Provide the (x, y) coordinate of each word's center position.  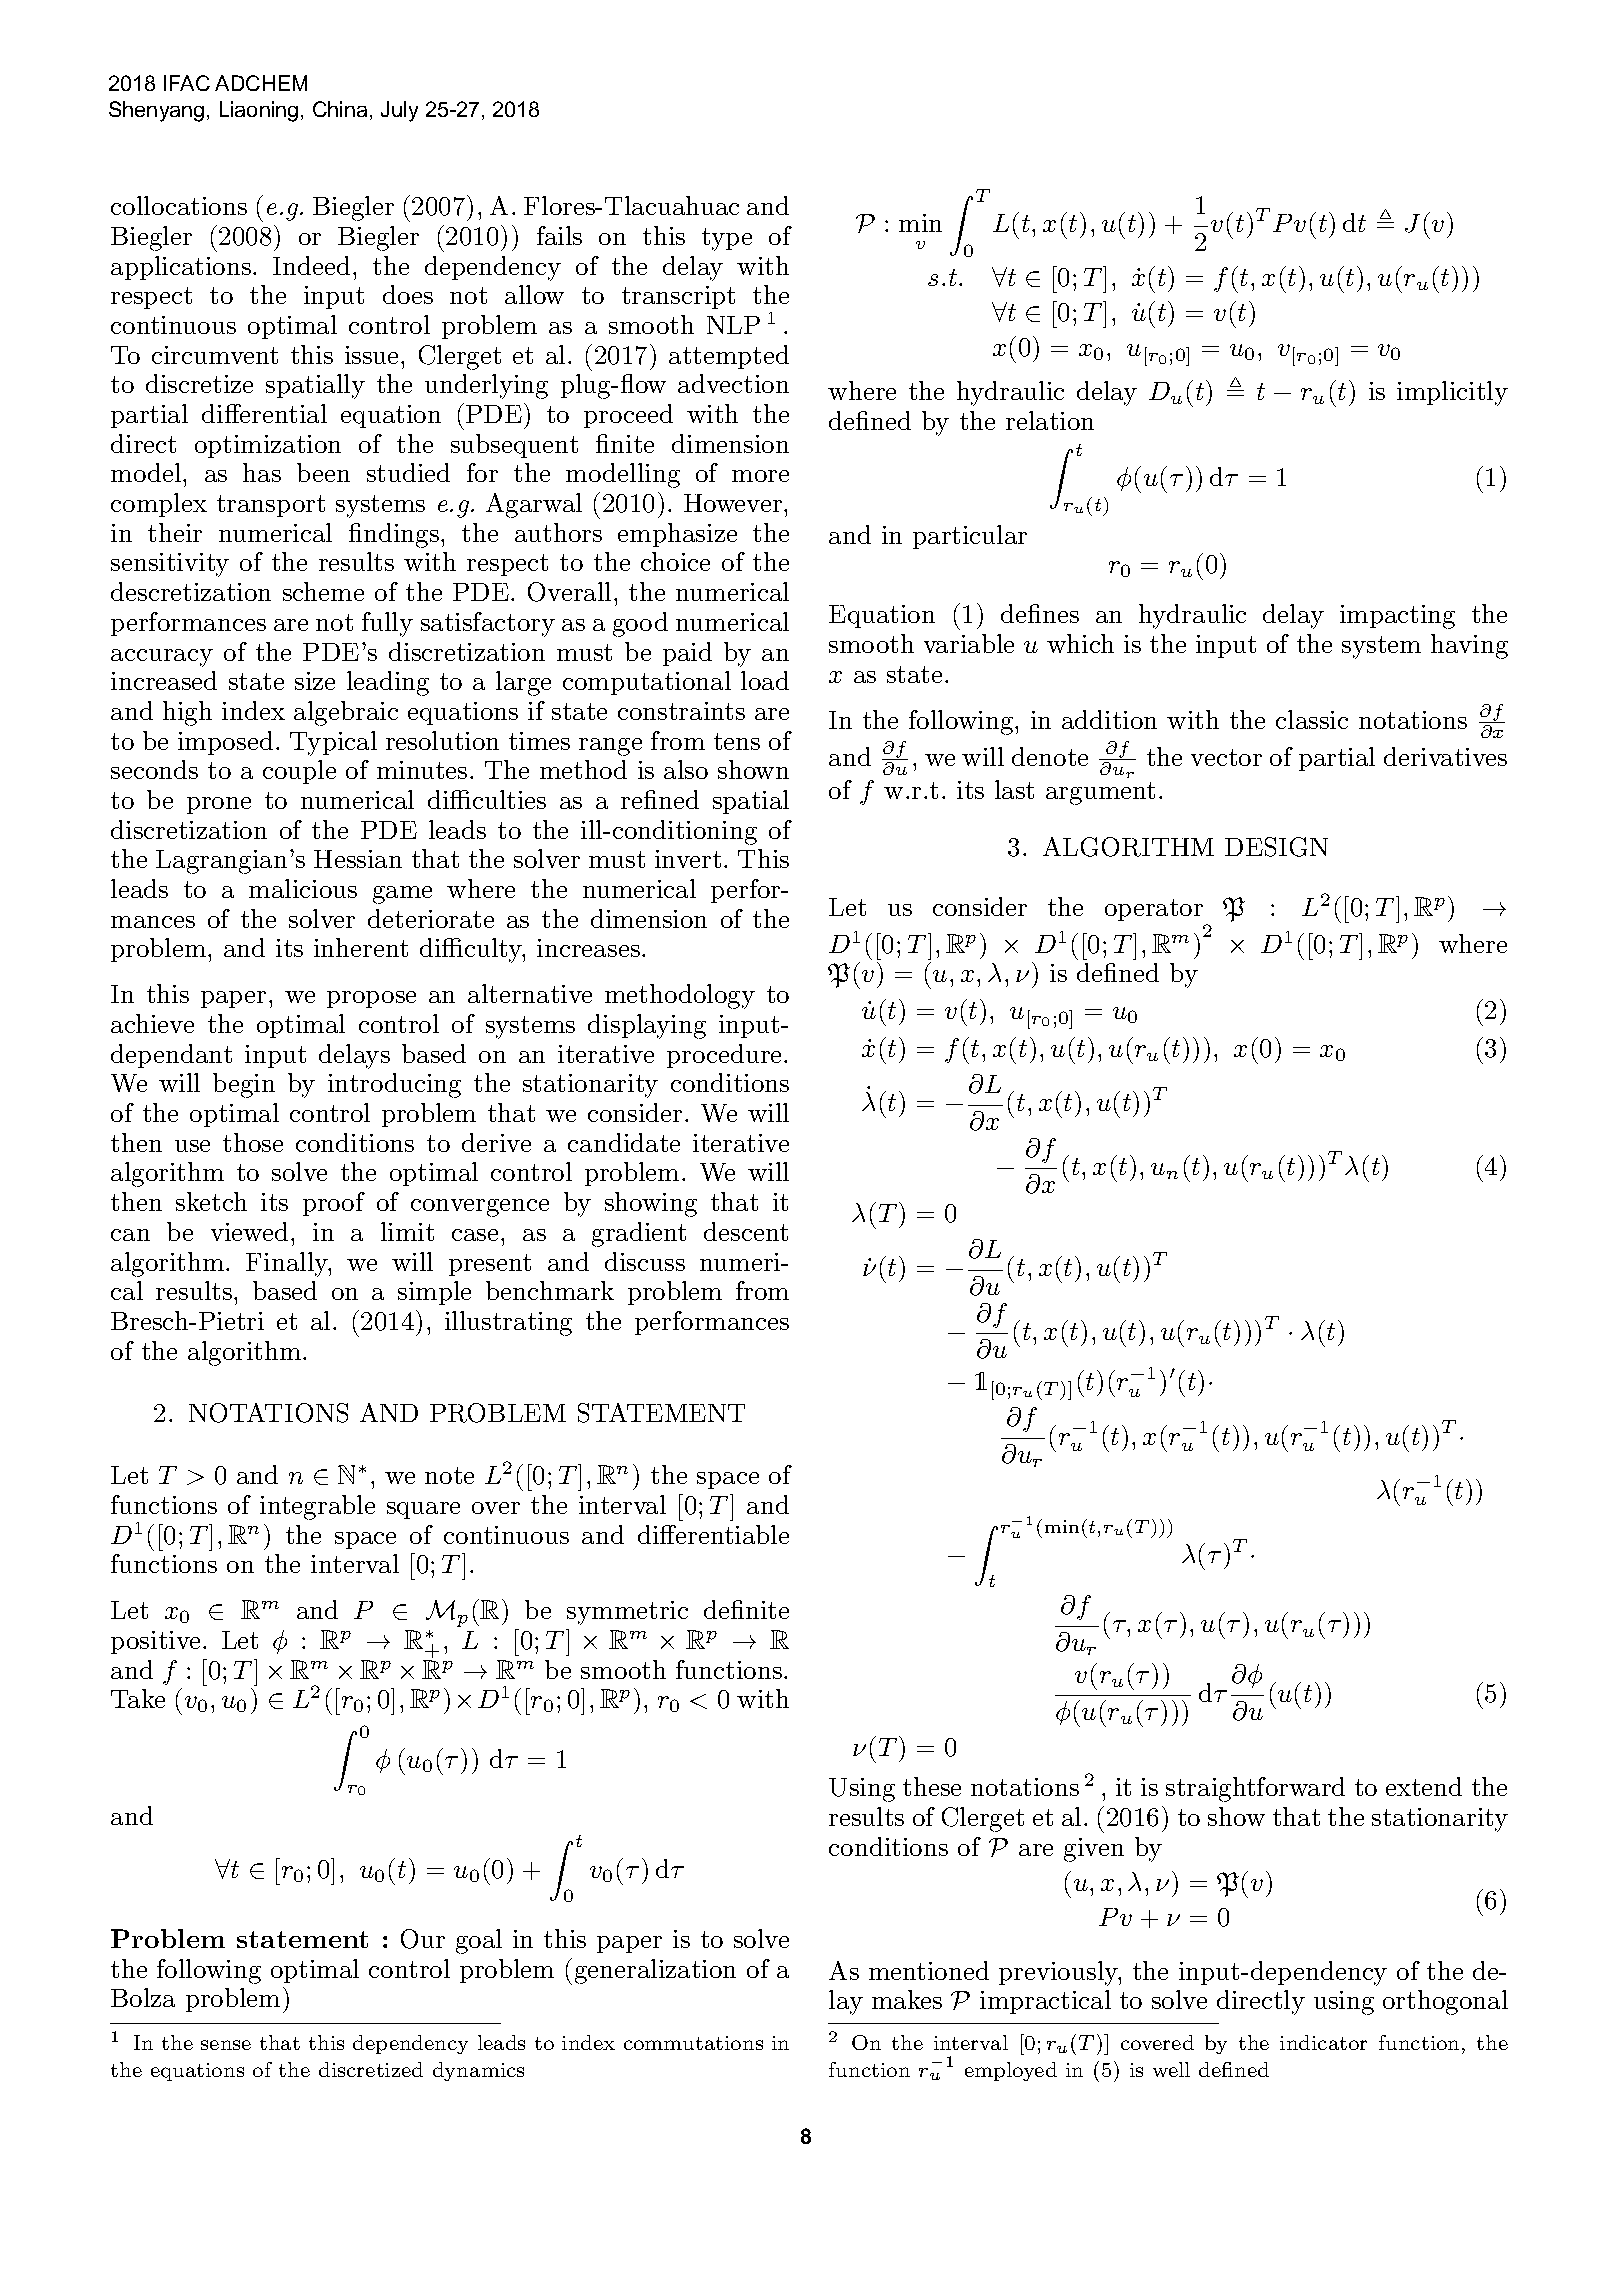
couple (299, 772)
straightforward (1255, 1789)
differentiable (713, 1534)
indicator (1323, 2042)
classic (1312, 719)
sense (226, 2045)
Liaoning (259, 111)
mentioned (929, 1970)
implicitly (1452, 393)
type (727, 239)
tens (737, 741)
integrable (317, 1507)
